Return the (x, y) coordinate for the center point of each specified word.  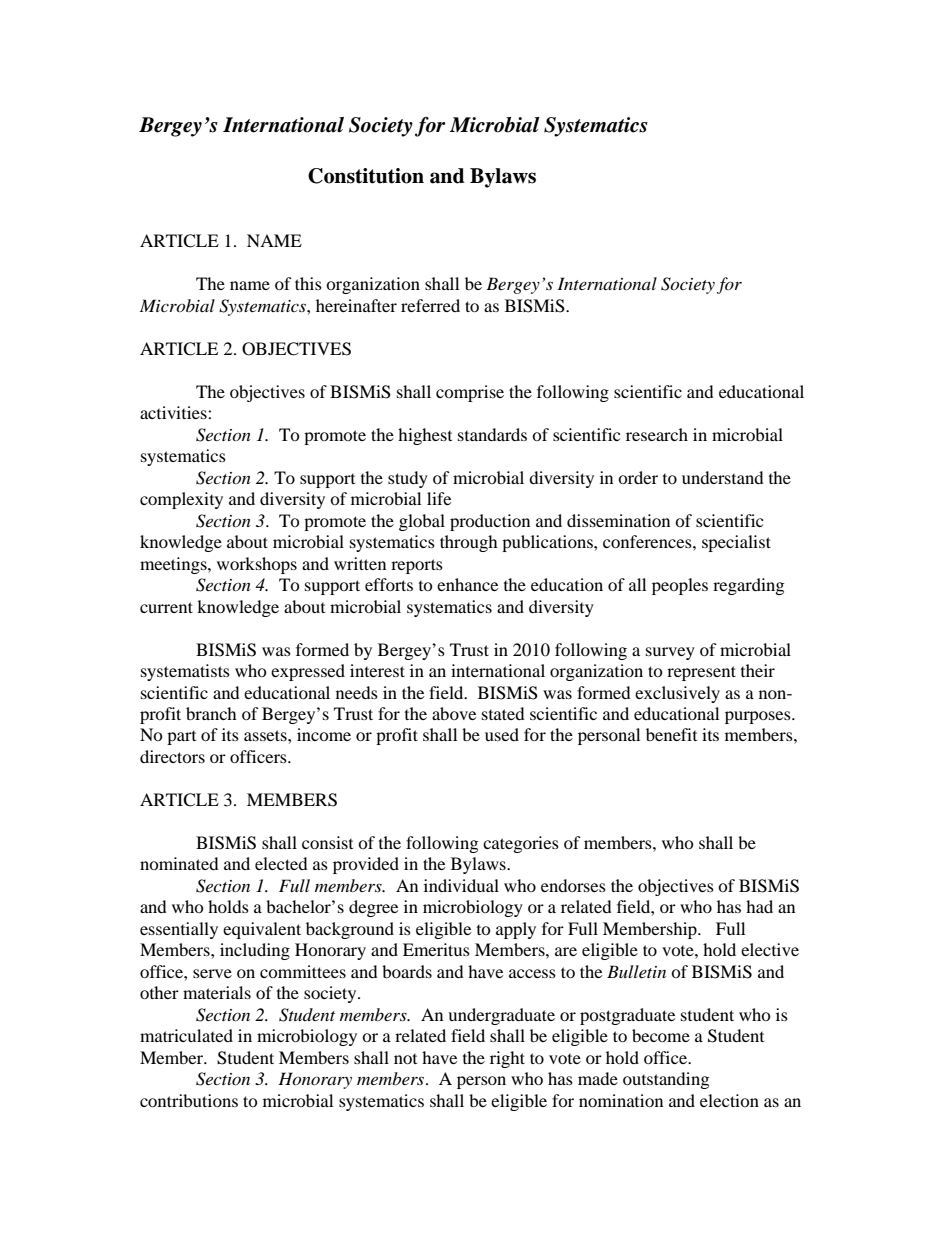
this (308, 283)
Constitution (366, 176)
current (166, 607)
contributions (189, 1100)
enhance (467, 584)
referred (430, 305)
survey (670, 653)
